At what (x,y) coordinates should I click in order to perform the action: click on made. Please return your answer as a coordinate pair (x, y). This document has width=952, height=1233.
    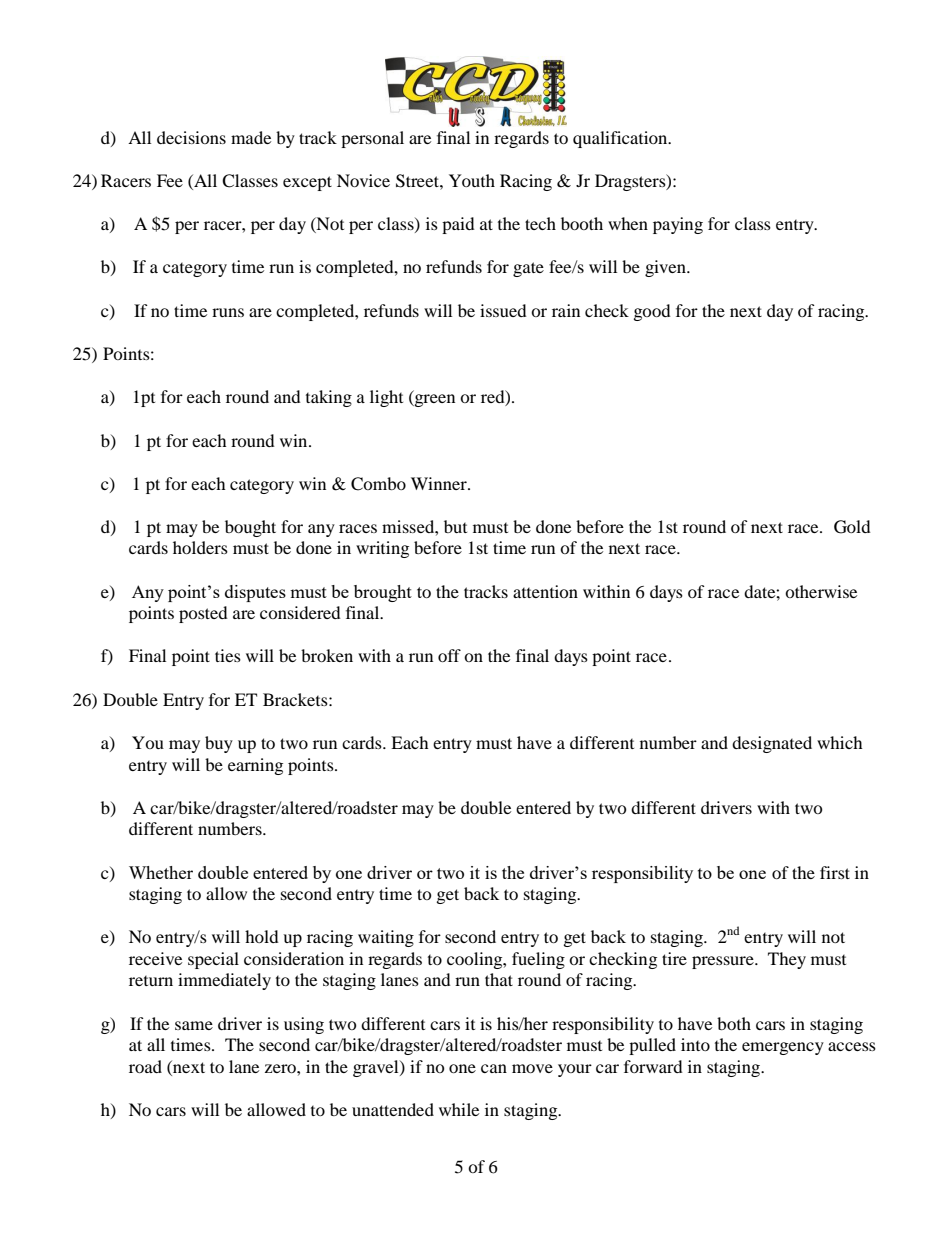
    Looking at the image, I should click on (251, 137).
